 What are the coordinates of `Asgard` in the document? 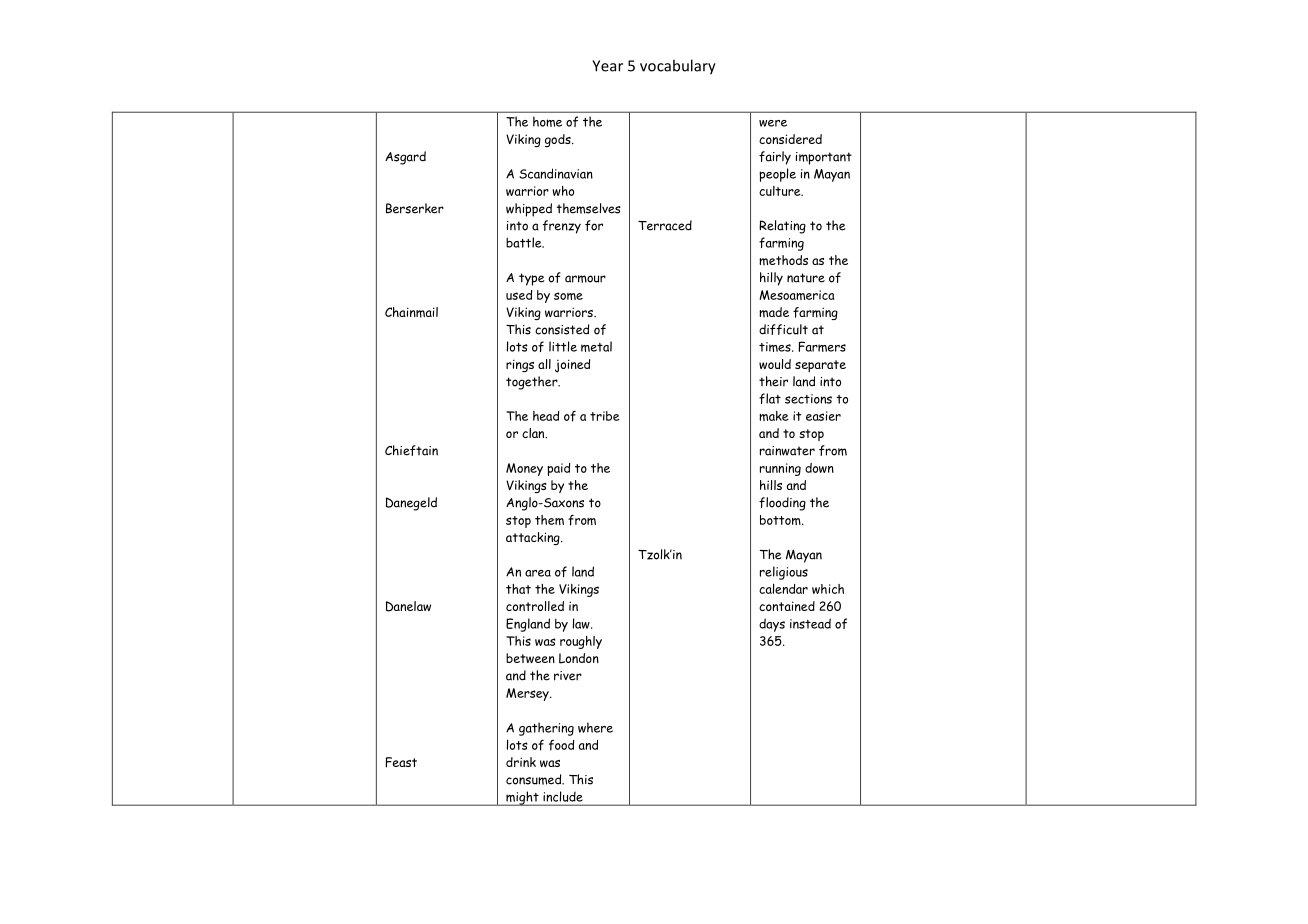 It's located at (405, 158).
